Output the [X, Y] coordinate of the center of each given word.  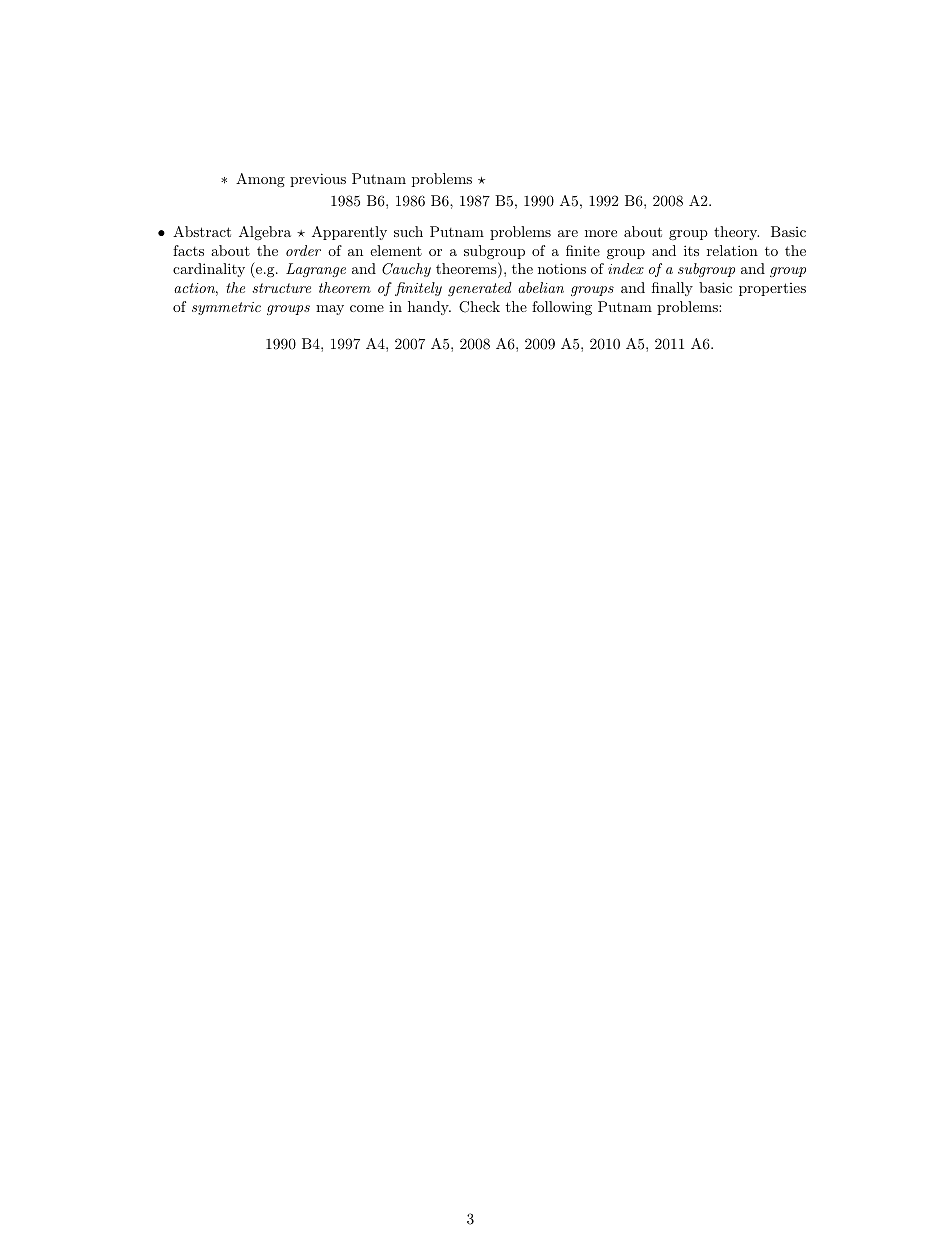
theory [736, 233]
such [408, 231]
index [626, 268]
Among [260, 180]
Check [479, 307]
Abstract [202, 231]
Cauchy [406, 270]
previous [318, 180]
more [601, 233]
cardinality [209, 270]
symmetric [226, 308]
